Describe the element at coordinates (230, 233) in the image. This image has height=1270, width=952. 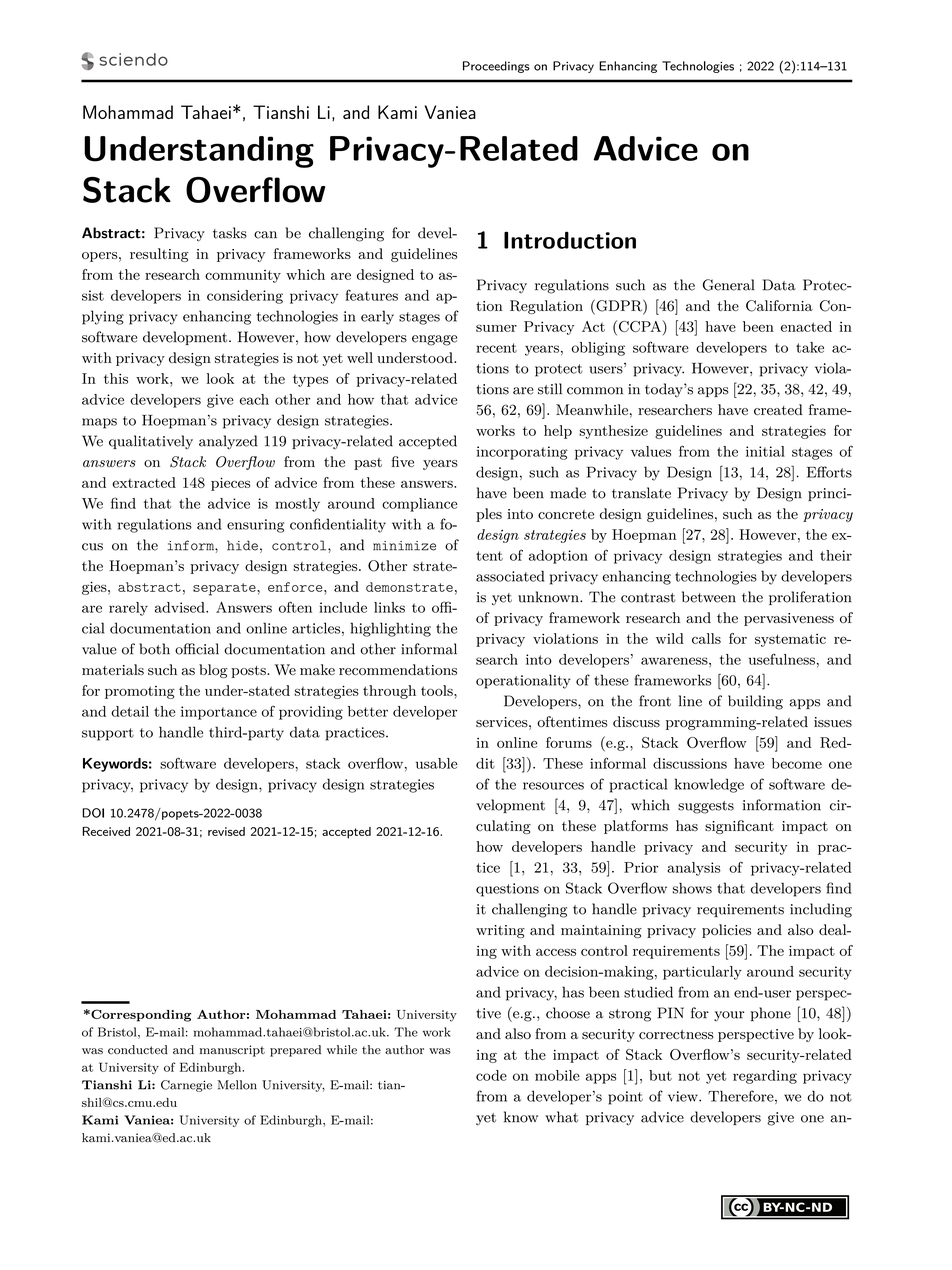
I see `tasks` at that location.
